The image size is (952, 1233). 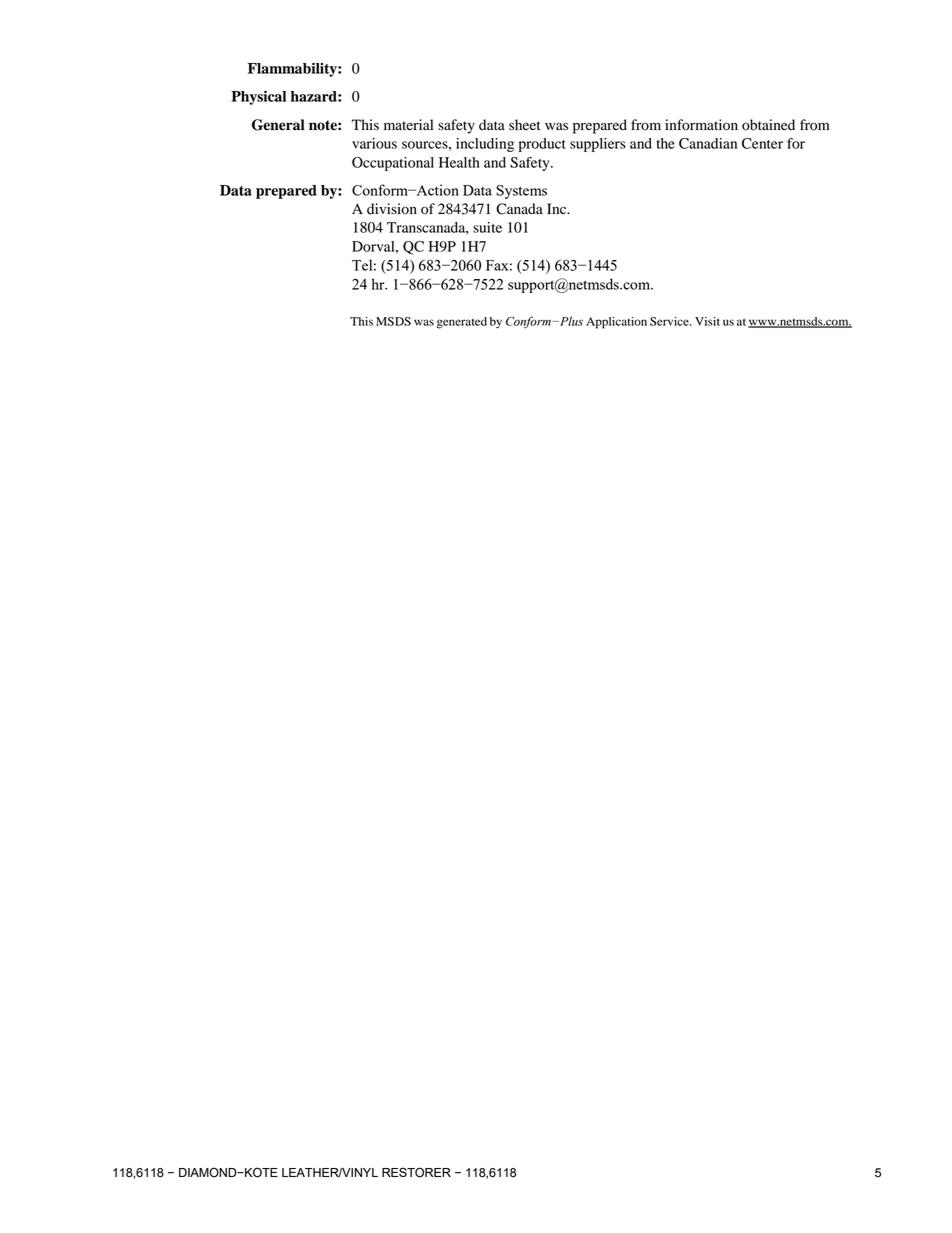 I want to click on Application, so click(x=616, y=323).
